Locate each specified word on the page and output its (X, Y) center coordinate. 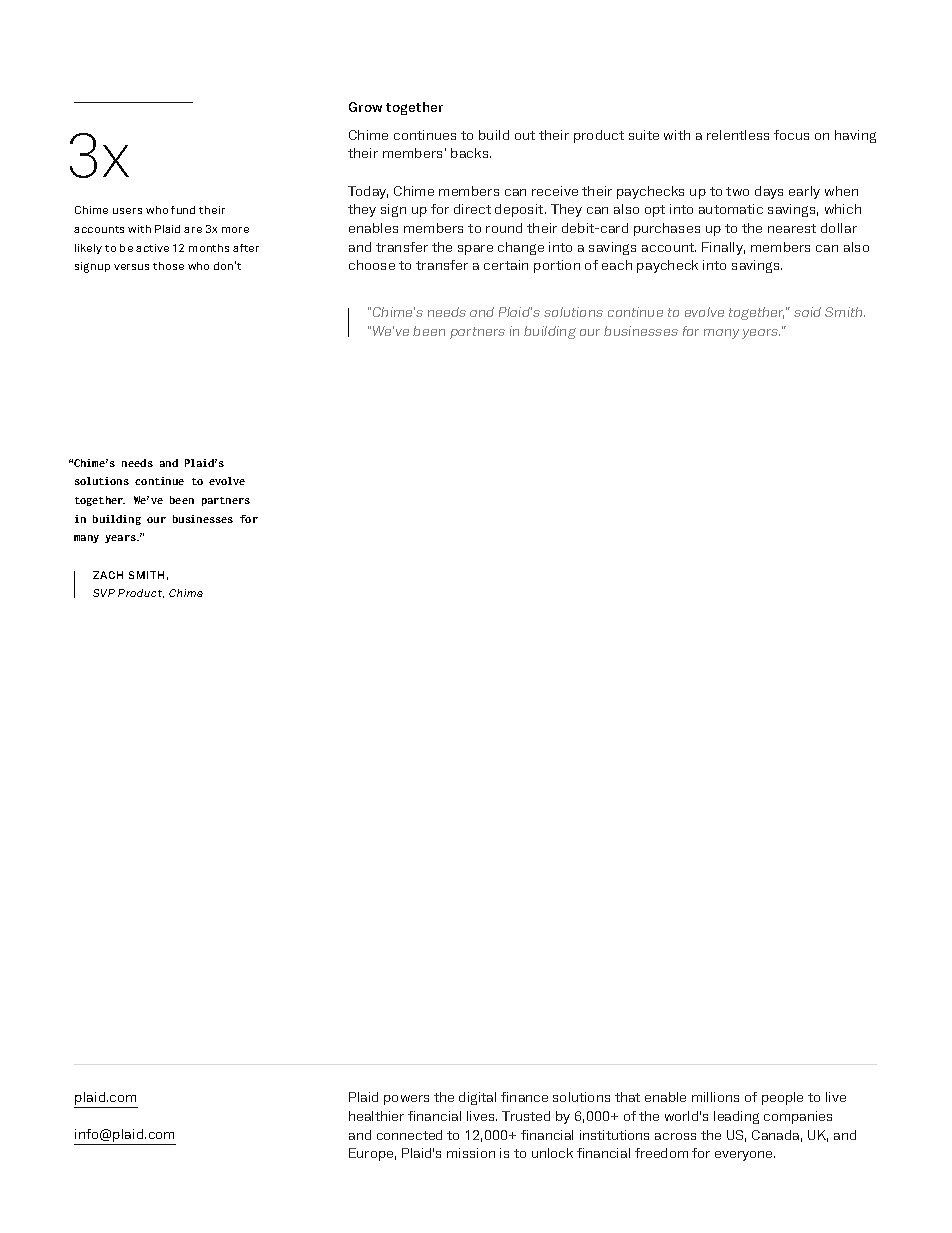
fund (183, 210)
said (807, 312)
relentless (738, 135)
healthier (376, 1116)
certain (506, 265)
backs (471, 153)
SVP (104, 593)
